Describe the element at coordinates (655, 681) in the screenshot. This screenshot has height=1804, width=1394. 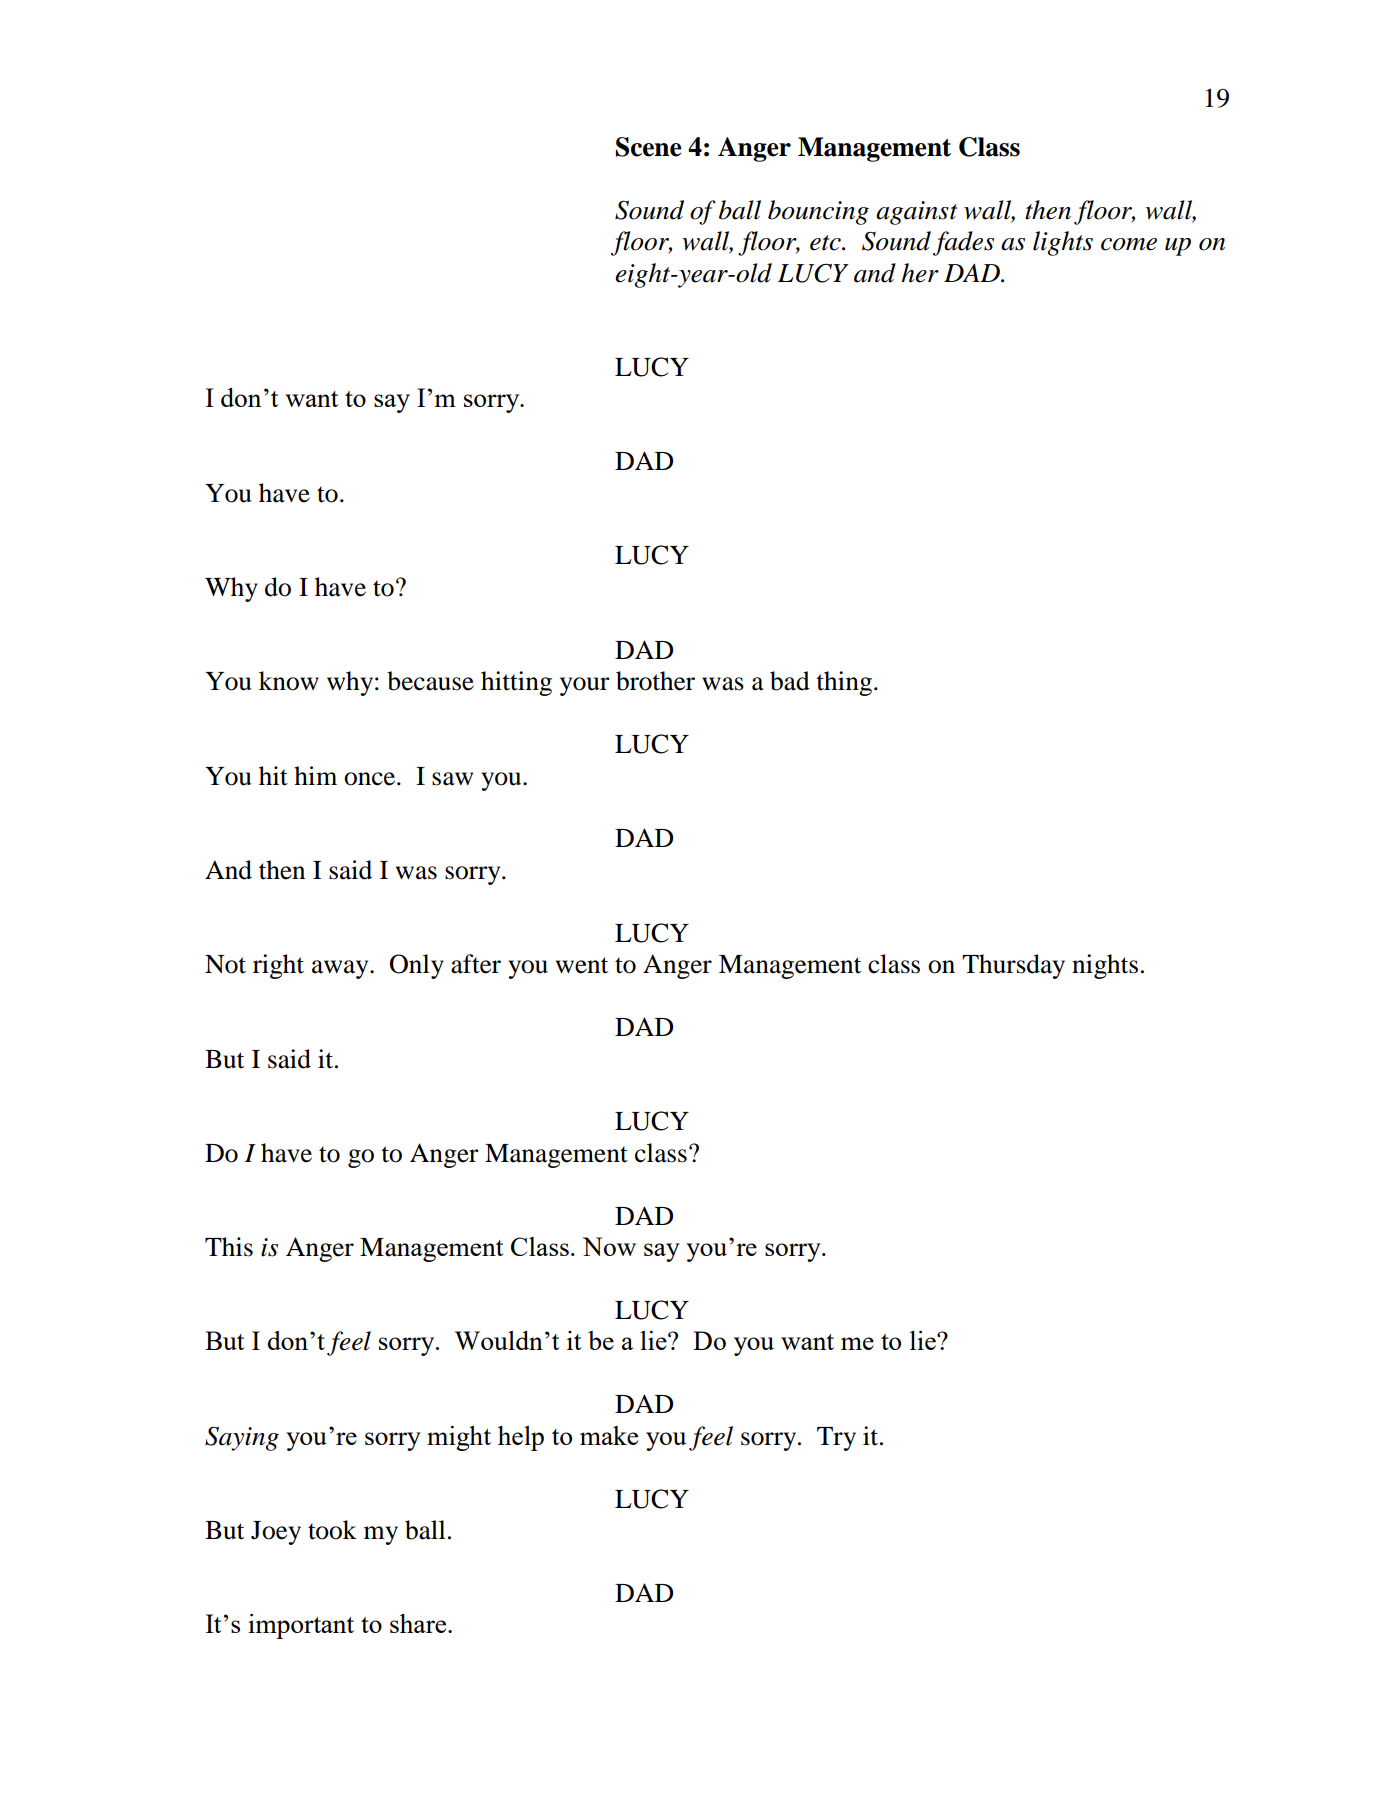
I see `brother` at that location.
